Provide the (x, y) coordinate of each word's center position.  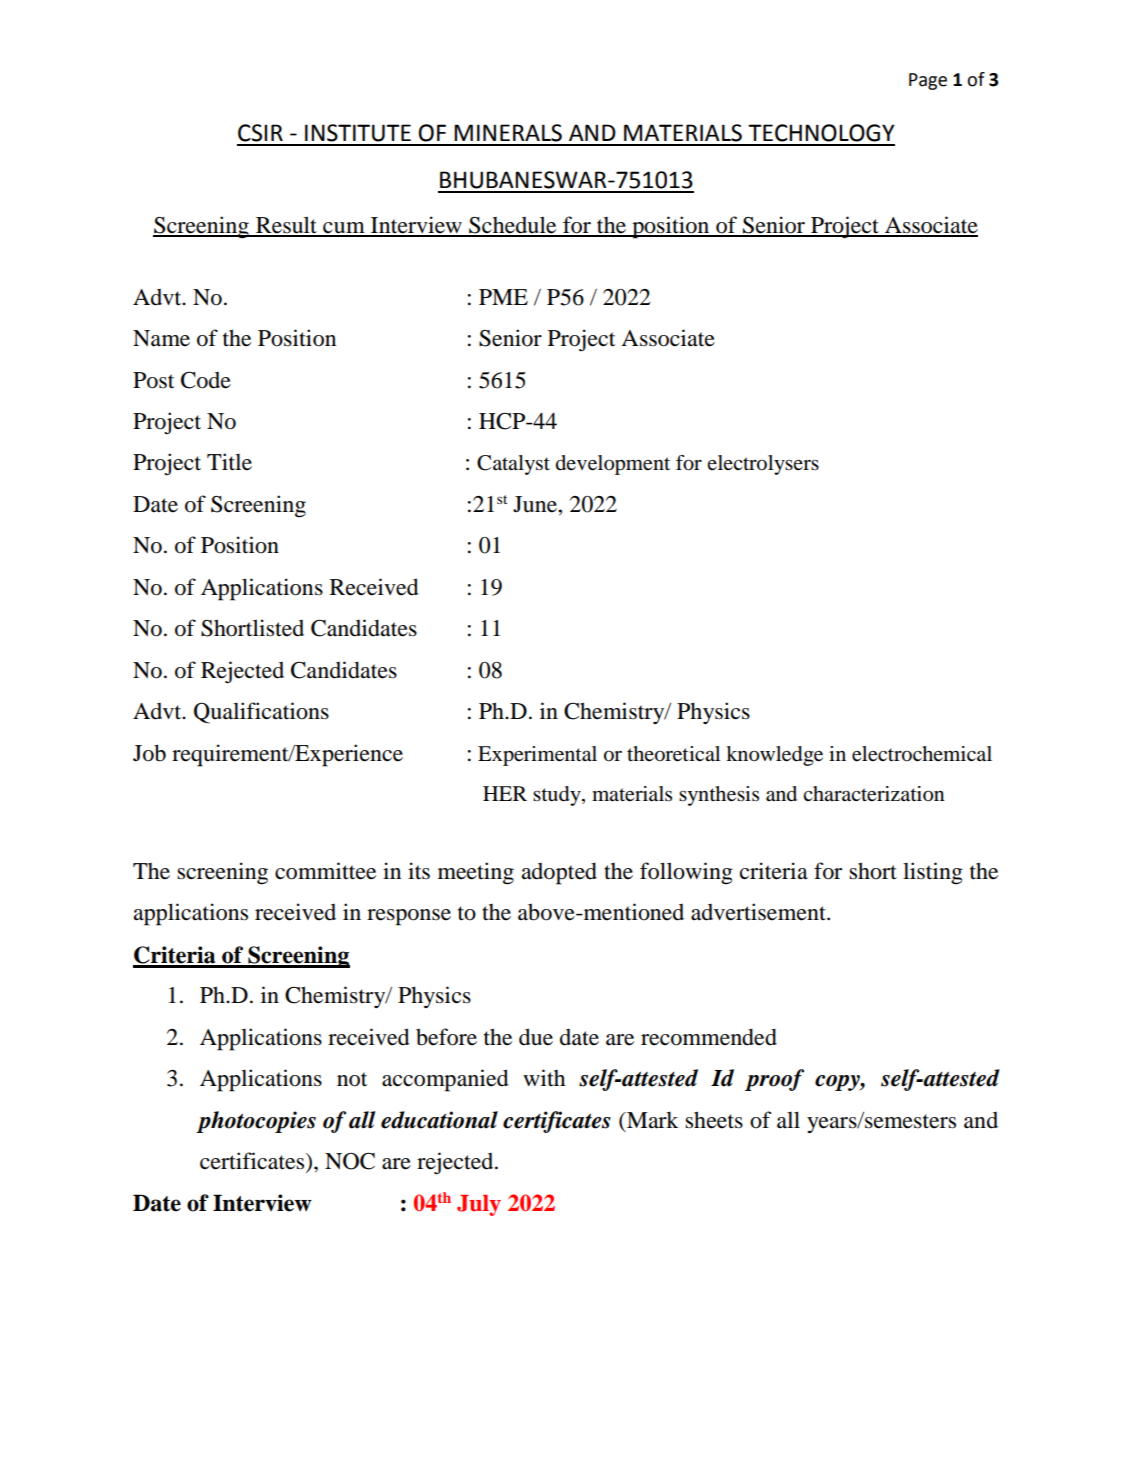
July (479, 1205)
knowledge (774, 756)
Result (286, 226)
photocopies (256, 1122)
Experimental (537, 756)
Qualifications (261, 713)
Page (928, 81)
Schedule (513, 226)
